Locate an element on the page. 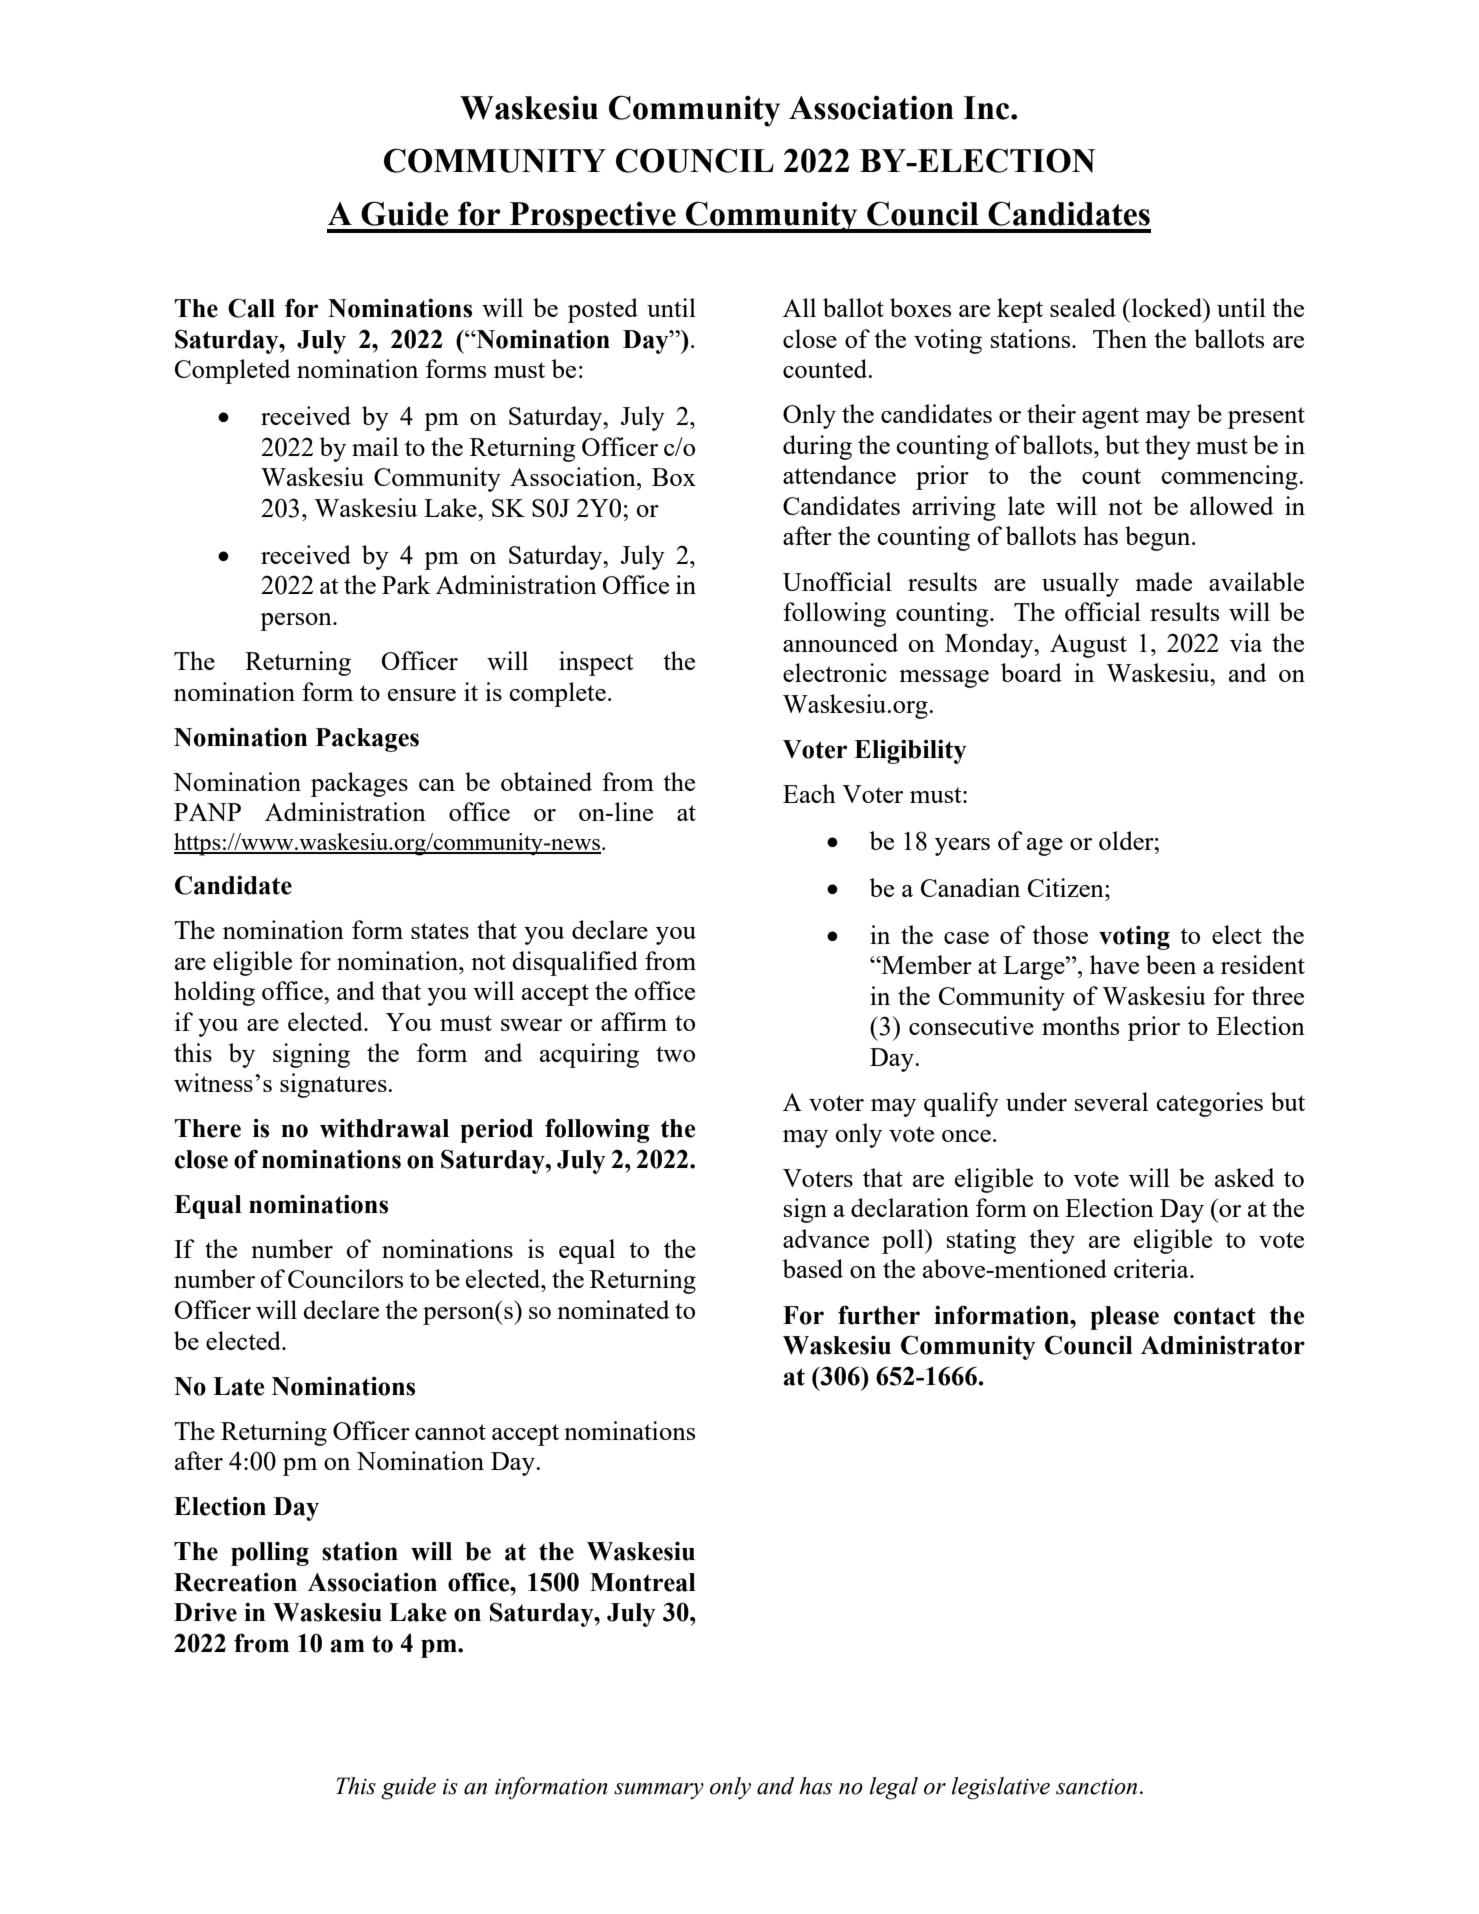 This document has width=1479, height=1914. withdrawal is located at coordinates (384, 1128).
